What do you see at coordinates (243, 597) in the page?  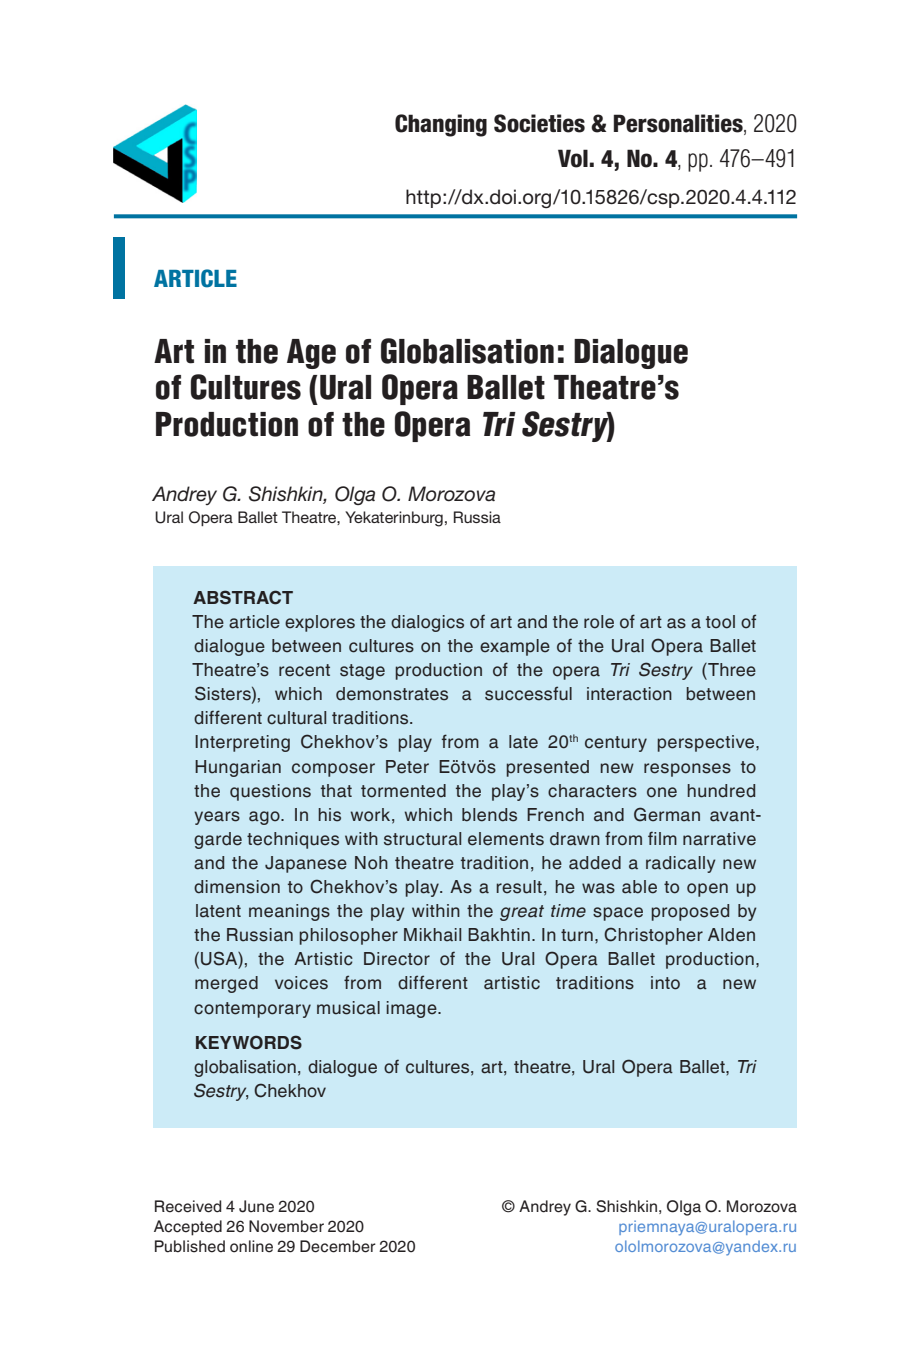 I see `ABSTRACT` at bounding box center [243, 597].
